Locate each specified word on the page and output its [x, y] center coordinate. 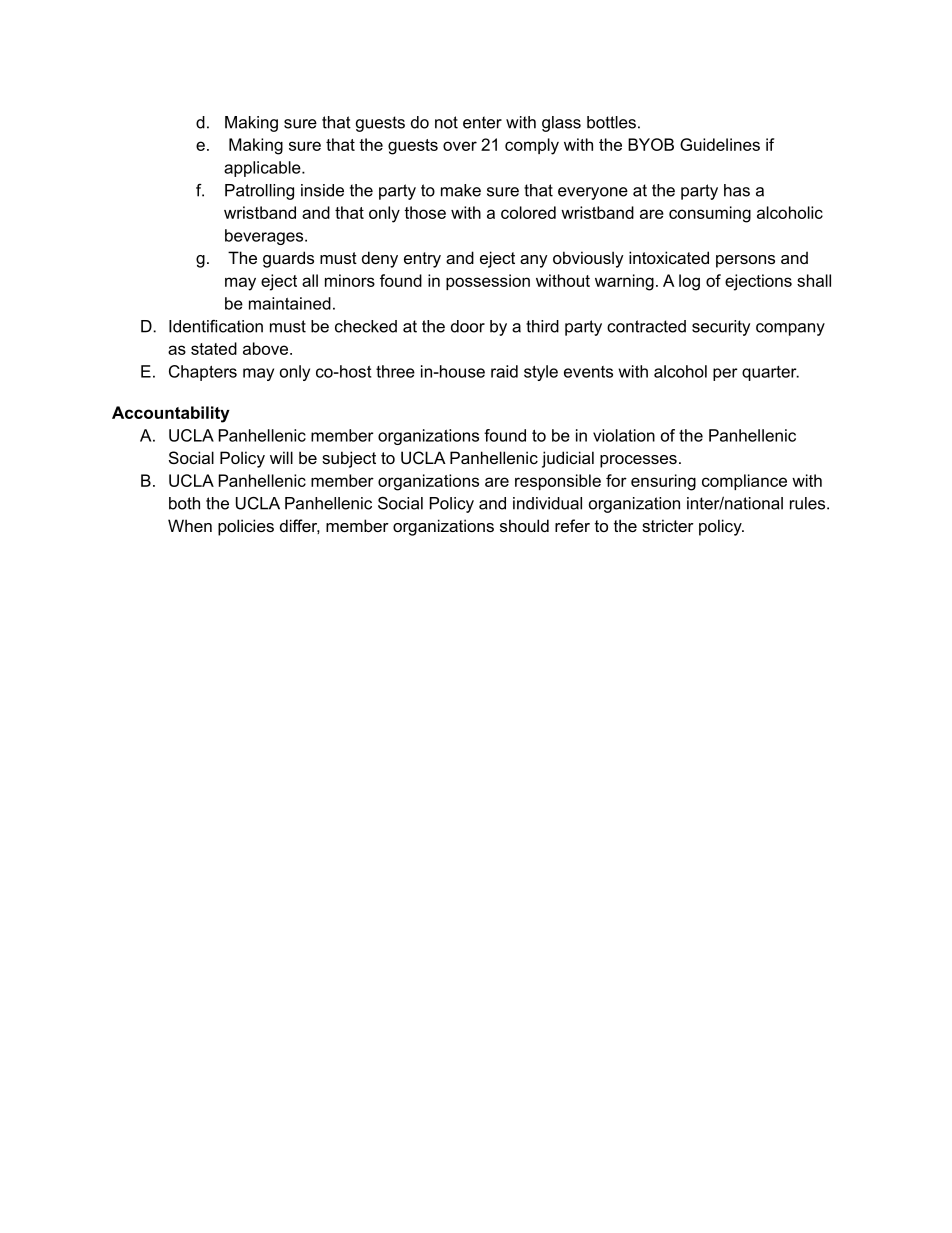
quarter [770, 373]
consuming [710, 214]
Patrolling [259, 192]
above [265, 348]
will [281, 457]
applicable [263, 169]
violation [624, 435]
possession [488, 282]
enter [482, 122]
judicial [568, 459]
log [689, 282]
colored [528, 212]
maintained [290, 303]
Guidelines [720, 144]
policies [246, 527]
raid [504, 371]
